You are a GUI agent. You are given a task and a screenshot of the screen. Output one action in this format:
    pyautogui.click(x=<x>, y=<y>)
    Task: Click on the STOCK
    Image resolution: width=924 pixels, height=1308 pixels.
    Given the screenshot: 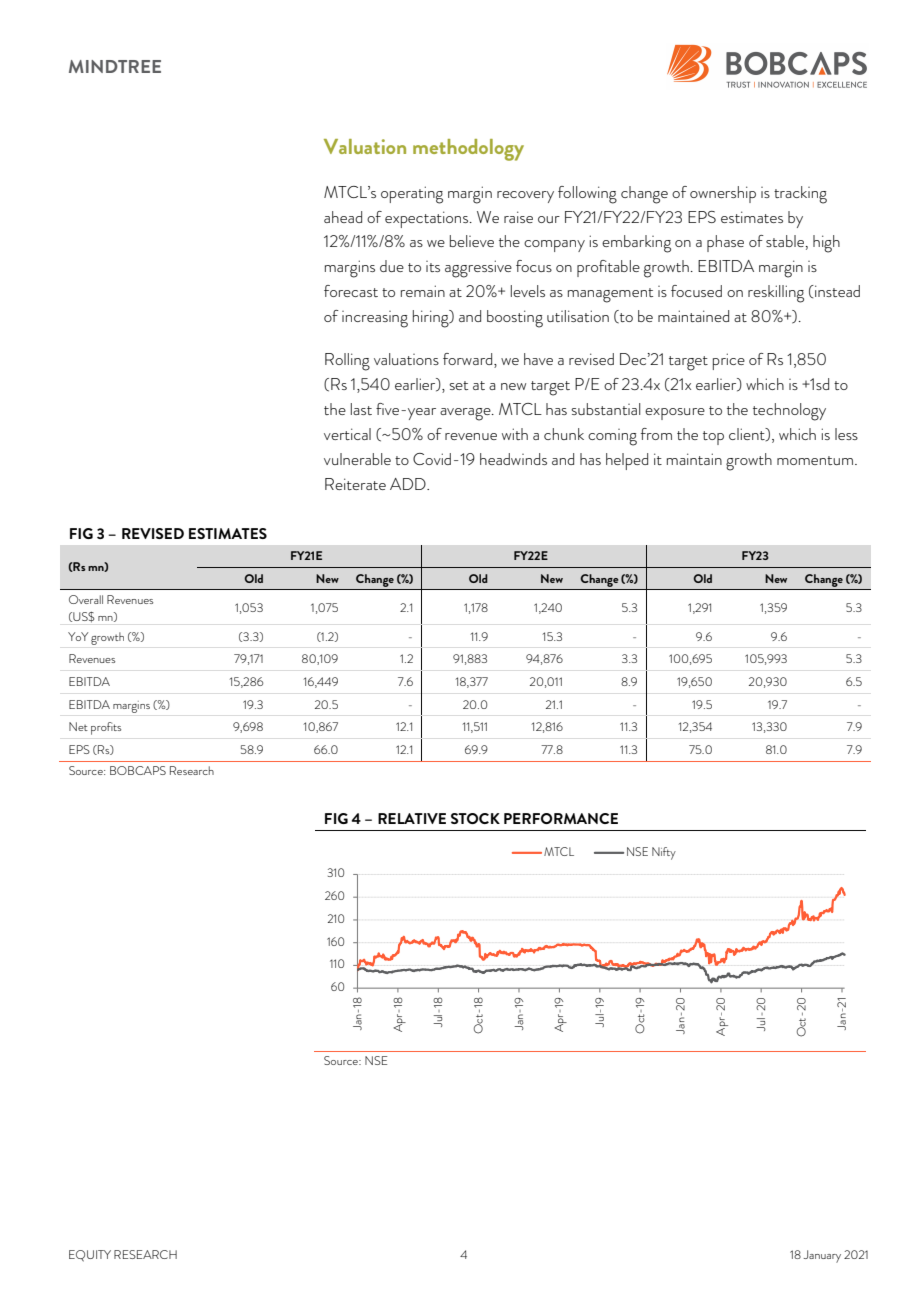 What is the action you would take?
    pyautogui.click(x=475, y=818)
